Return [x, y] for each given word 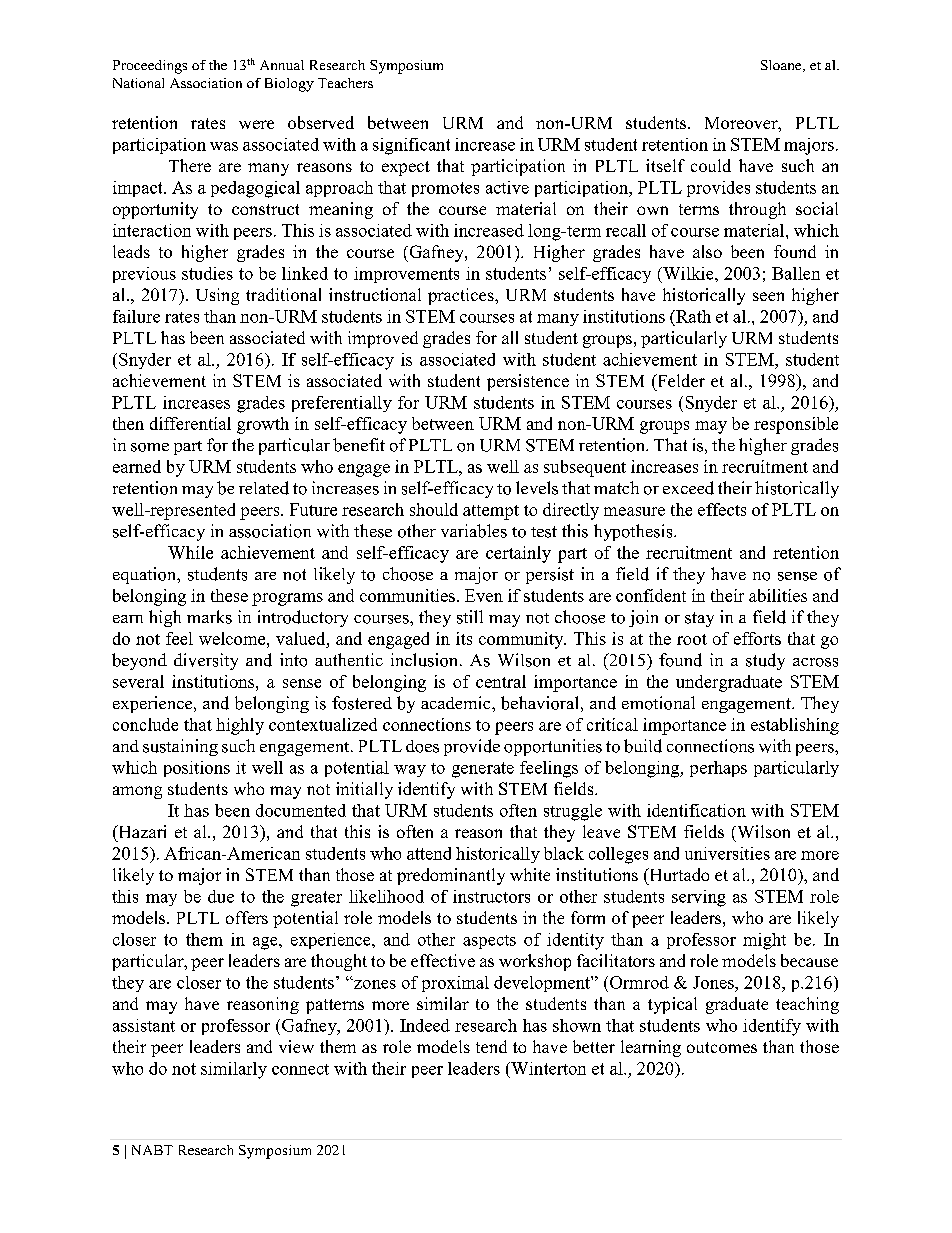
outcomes [722, 1047]
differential [190, 423]
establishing [795, 726]
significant [411, 146]
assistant [144, 1025]
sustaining [180, 747]
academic [457, 702]
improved [383, 339]
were [256, 124]
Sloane [782, 66]
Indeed [425, 1025]
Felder [680, 380]
